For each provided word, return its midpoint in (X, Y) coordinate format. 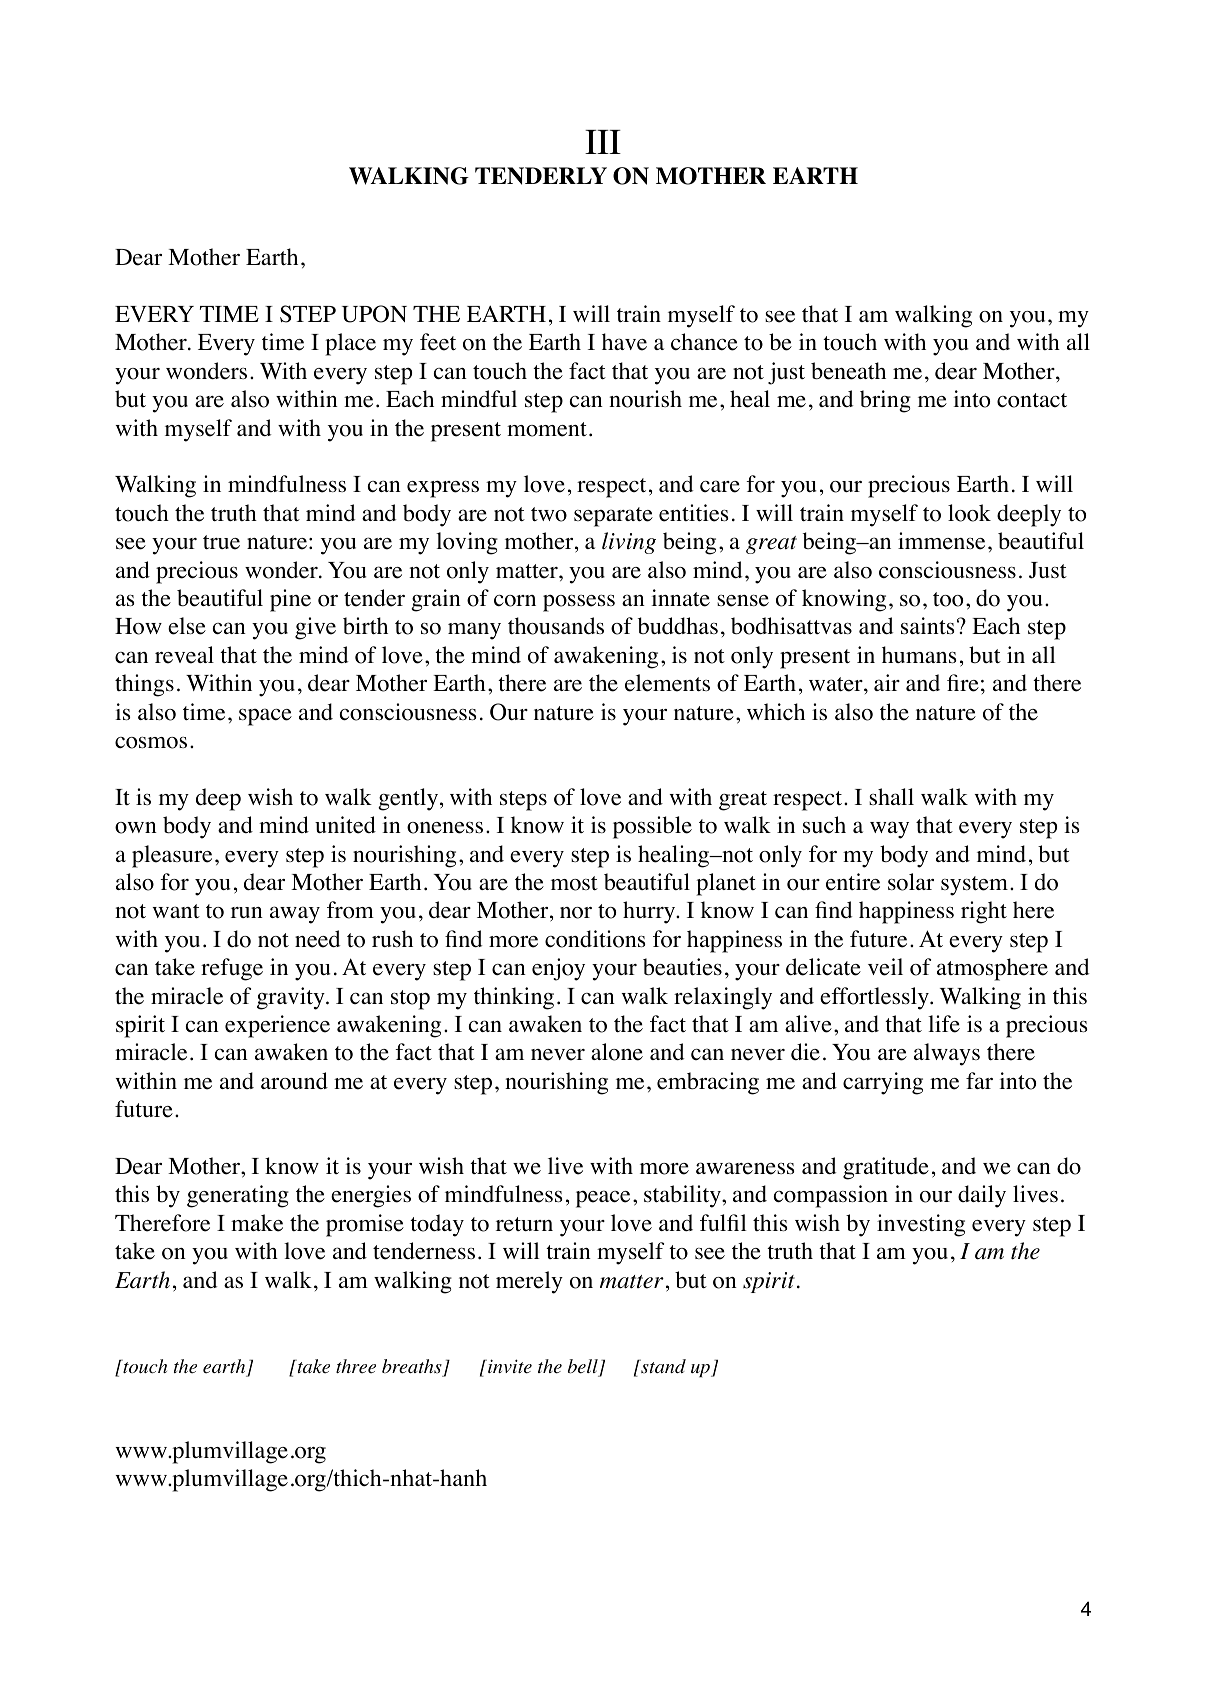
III (603, 142)
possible (652, 827)
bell (584, 1367)
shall (891, 796)
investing (921, 1225)
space (265, 717)
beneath (848, 371)
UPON (374, 314)
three (356, 1366)
